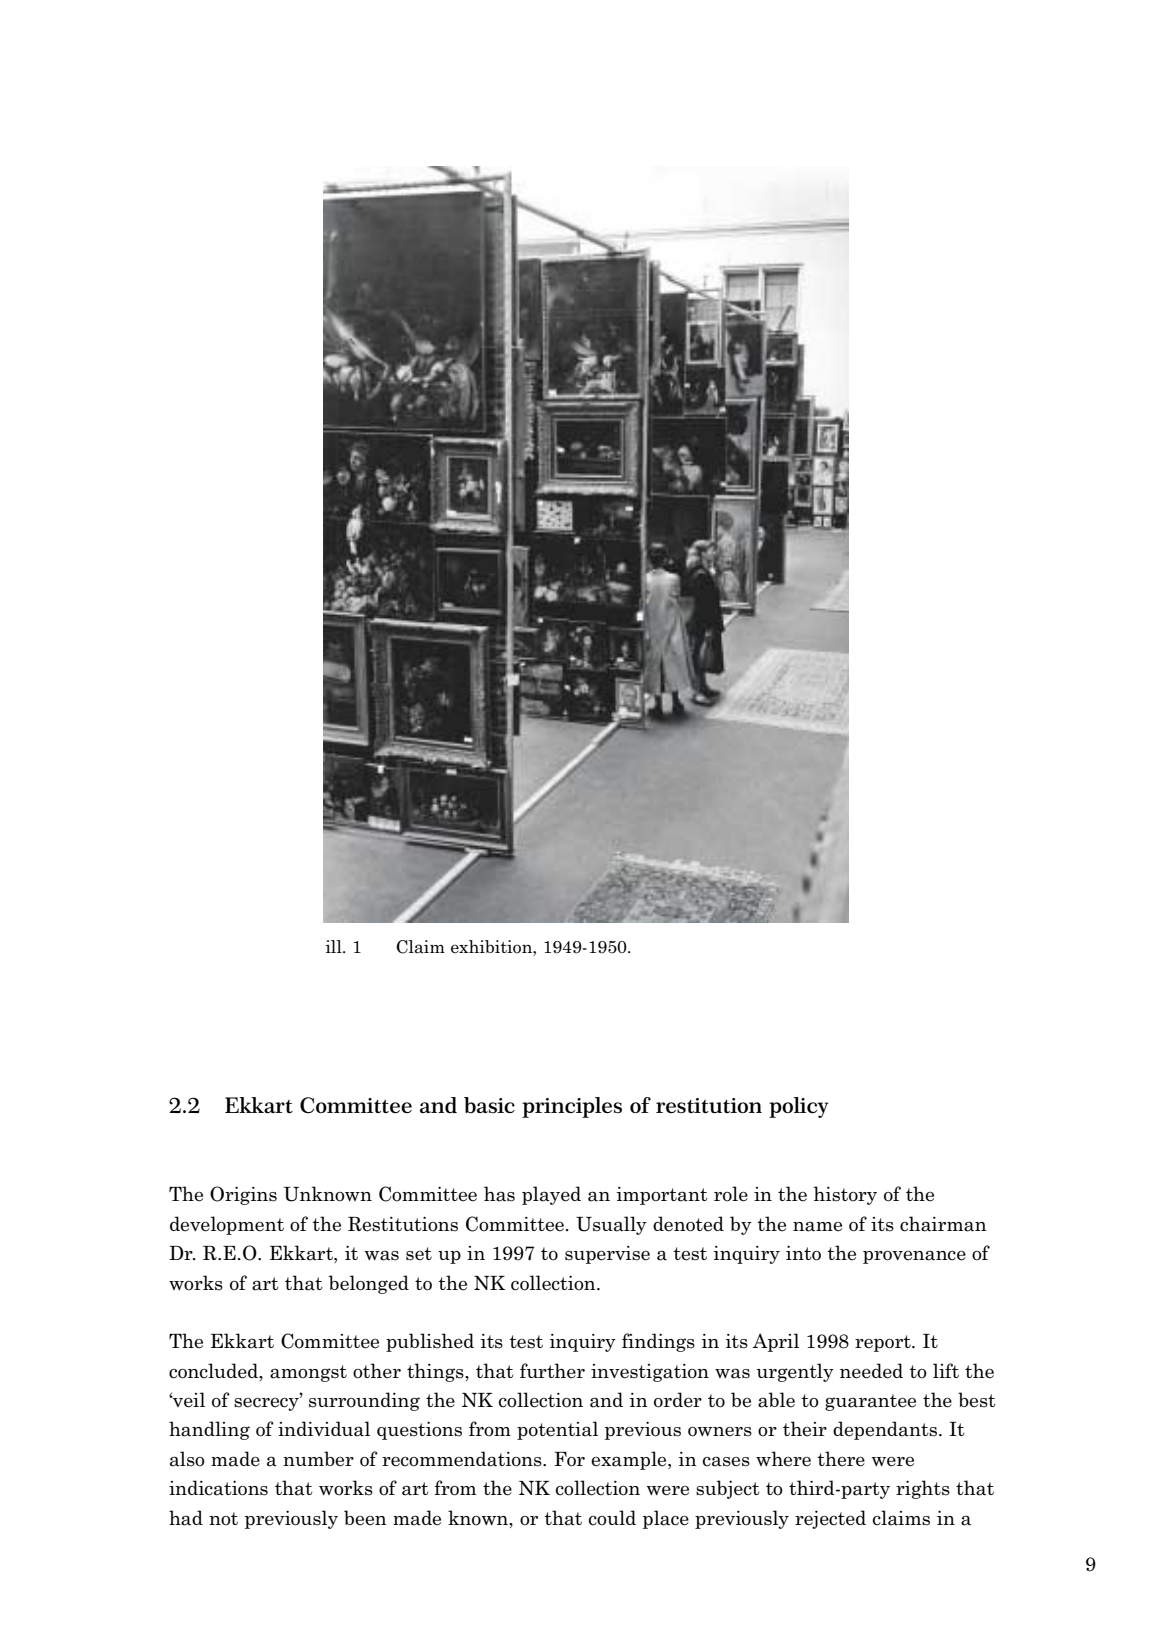 The height and width of the image is (1649, 1165). What do you see at coordinates (489, 1105) in the image?
I see `basic` at bounding box center [489, 1105].
